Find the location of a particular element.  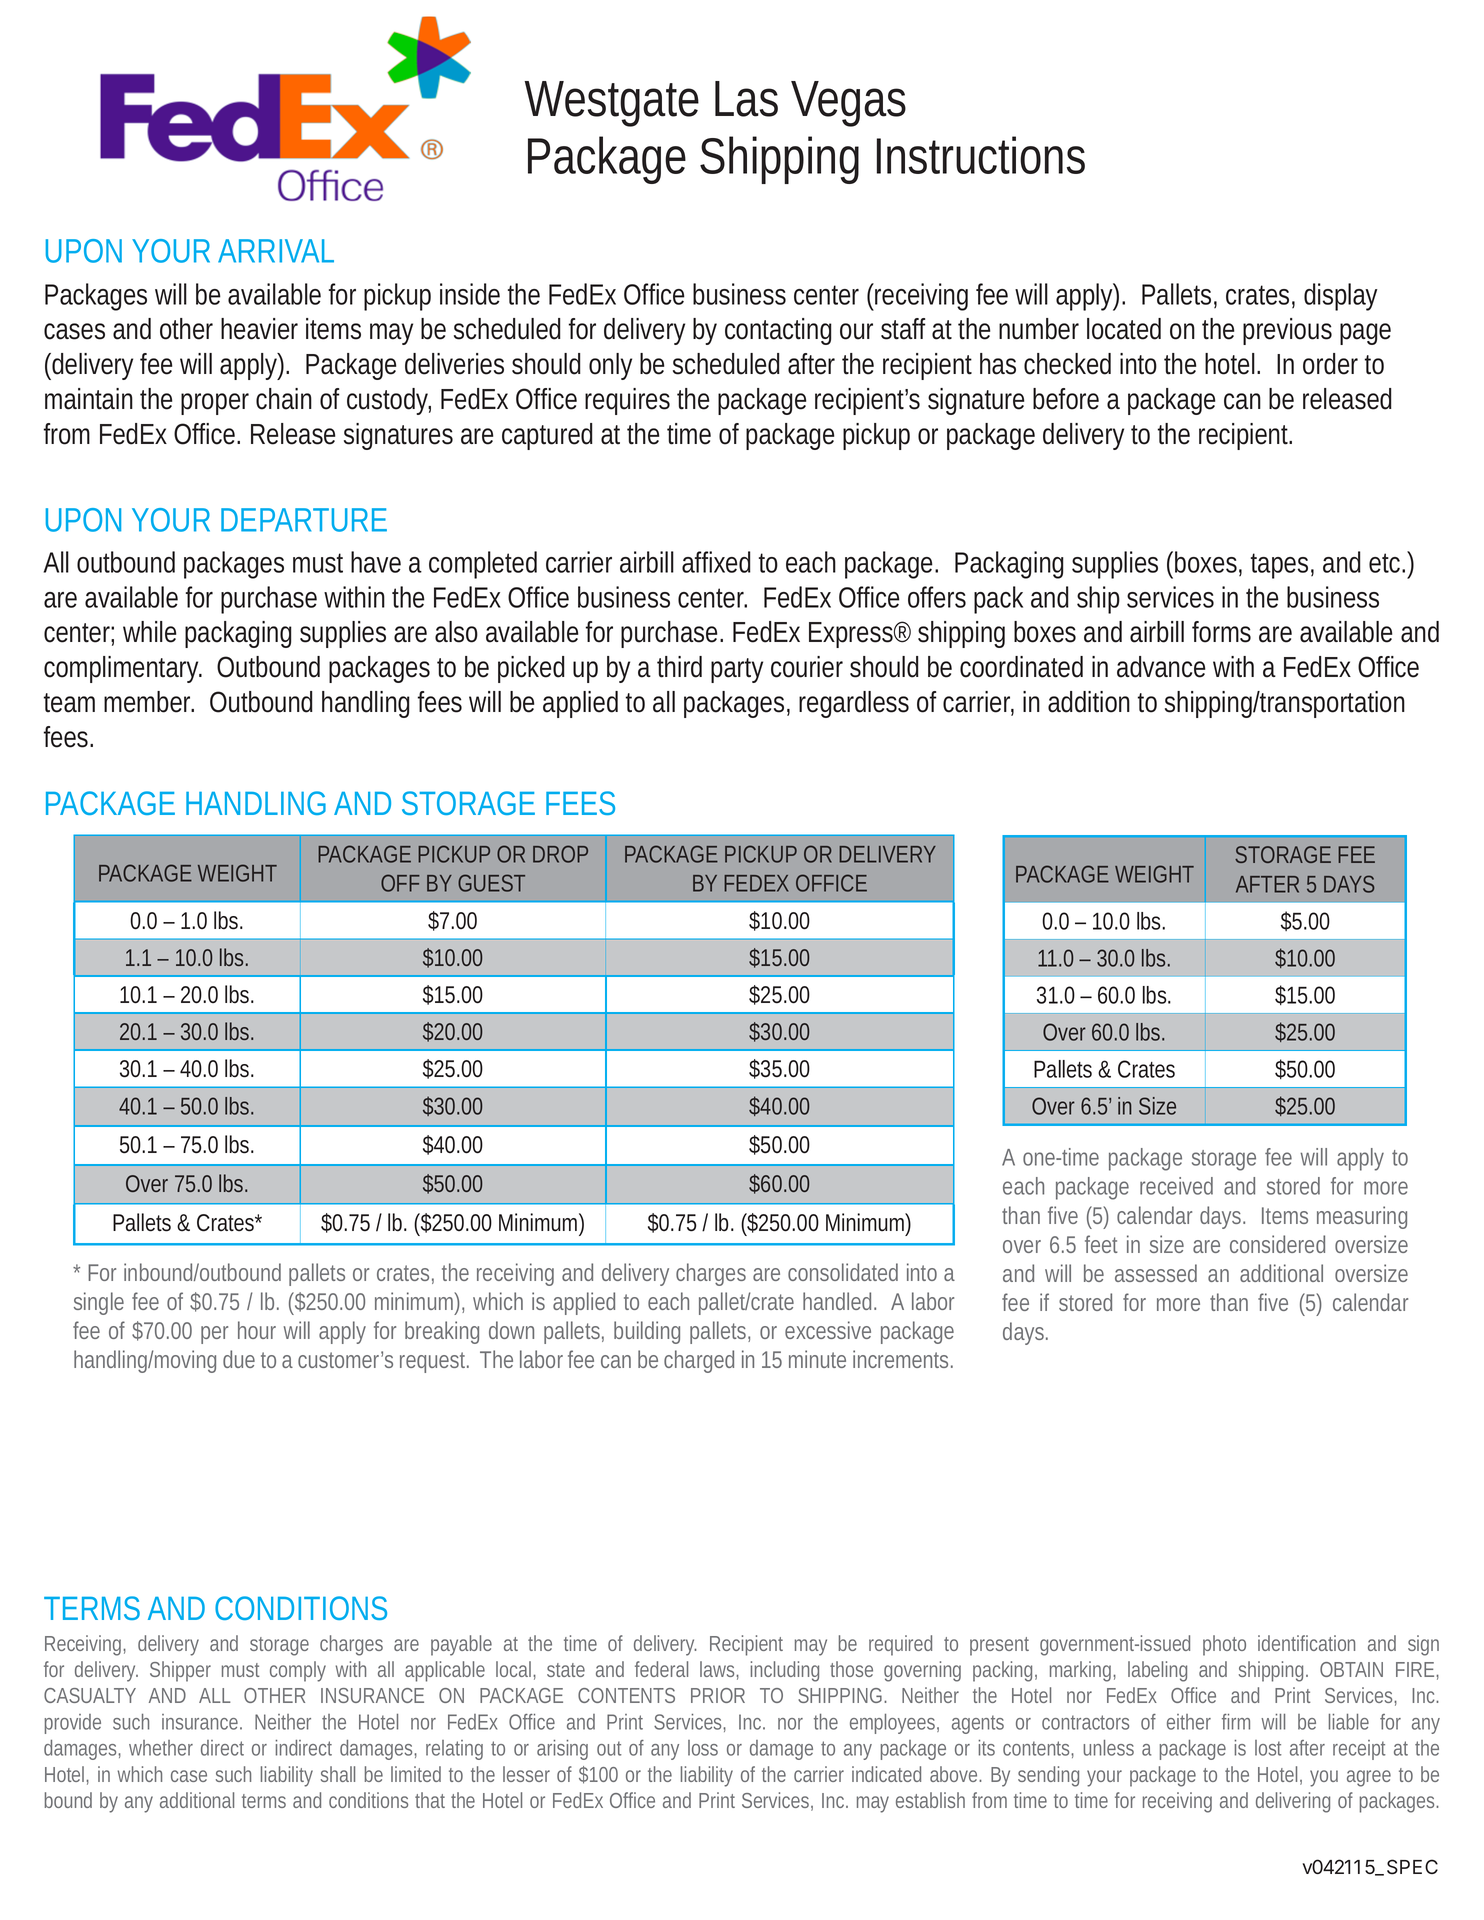

assessed is located at coordinates (1156, 1273).
